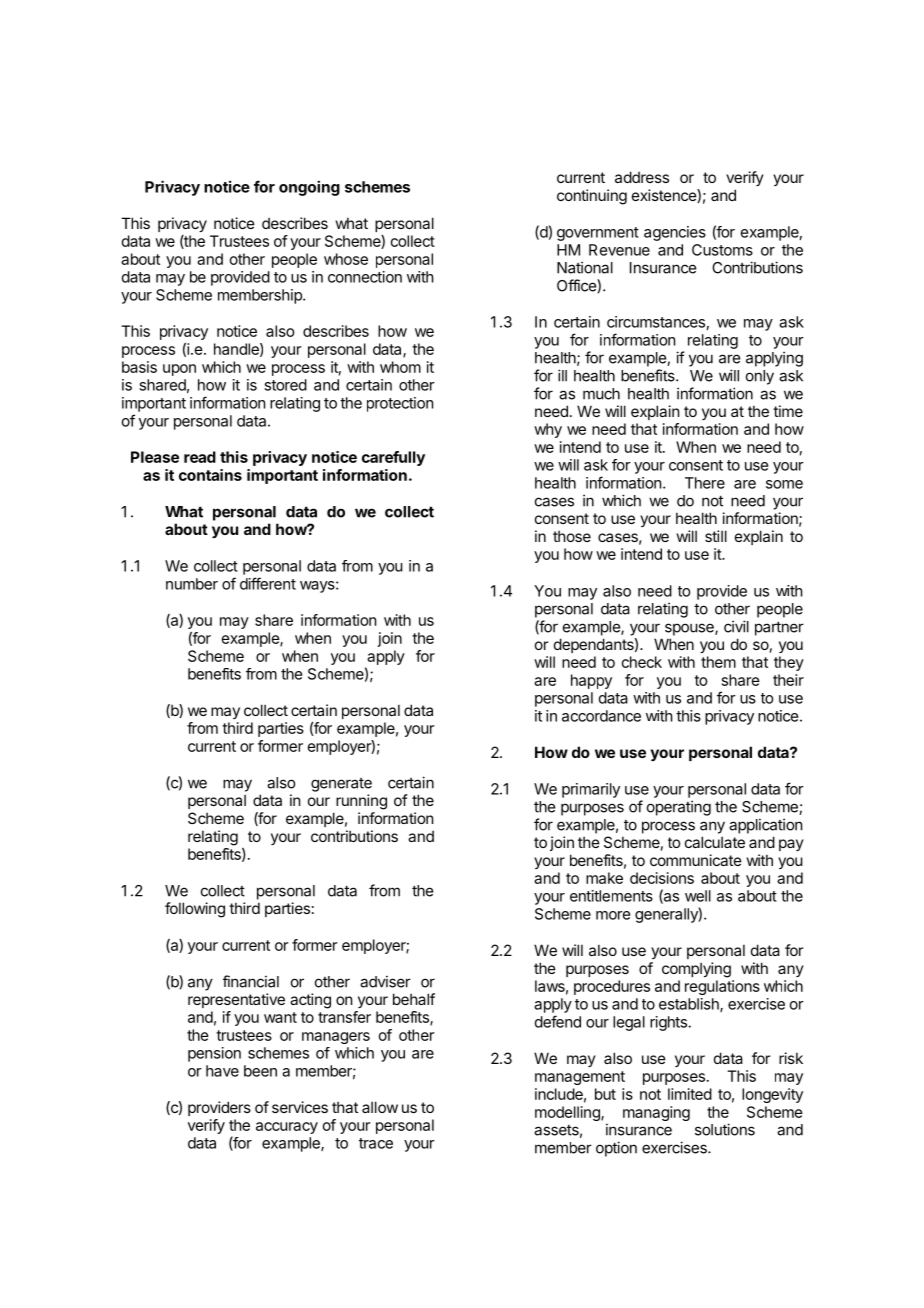 This screenshot has width=924, height=1308. Describe the element at coordinates (591, 681) in the screenshot. I see `happy` at that location.
